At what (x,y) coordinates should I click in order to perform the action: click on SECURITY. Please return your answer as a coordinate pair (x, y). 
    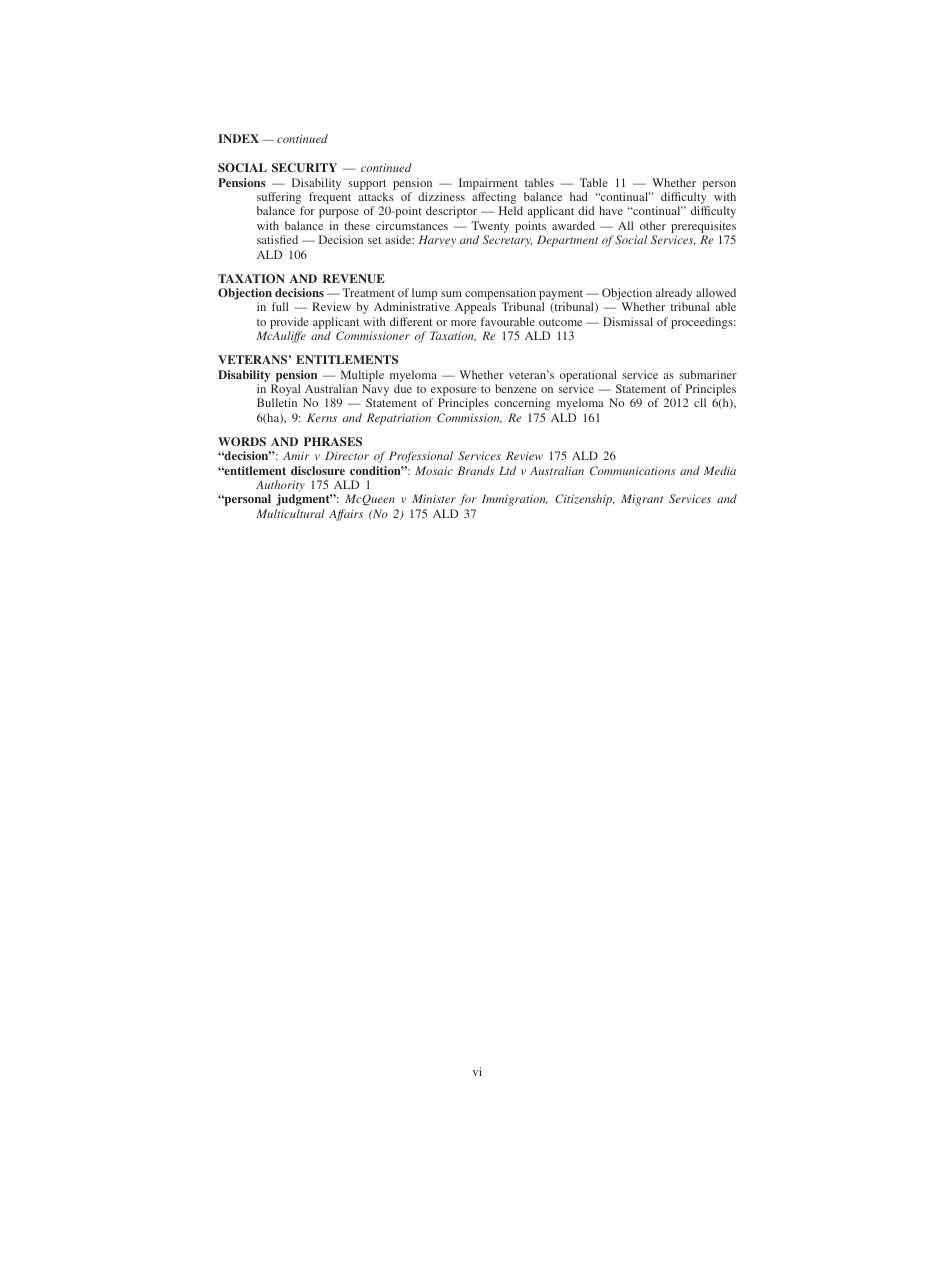
    Looking at the image, I should click on (304, 167).
